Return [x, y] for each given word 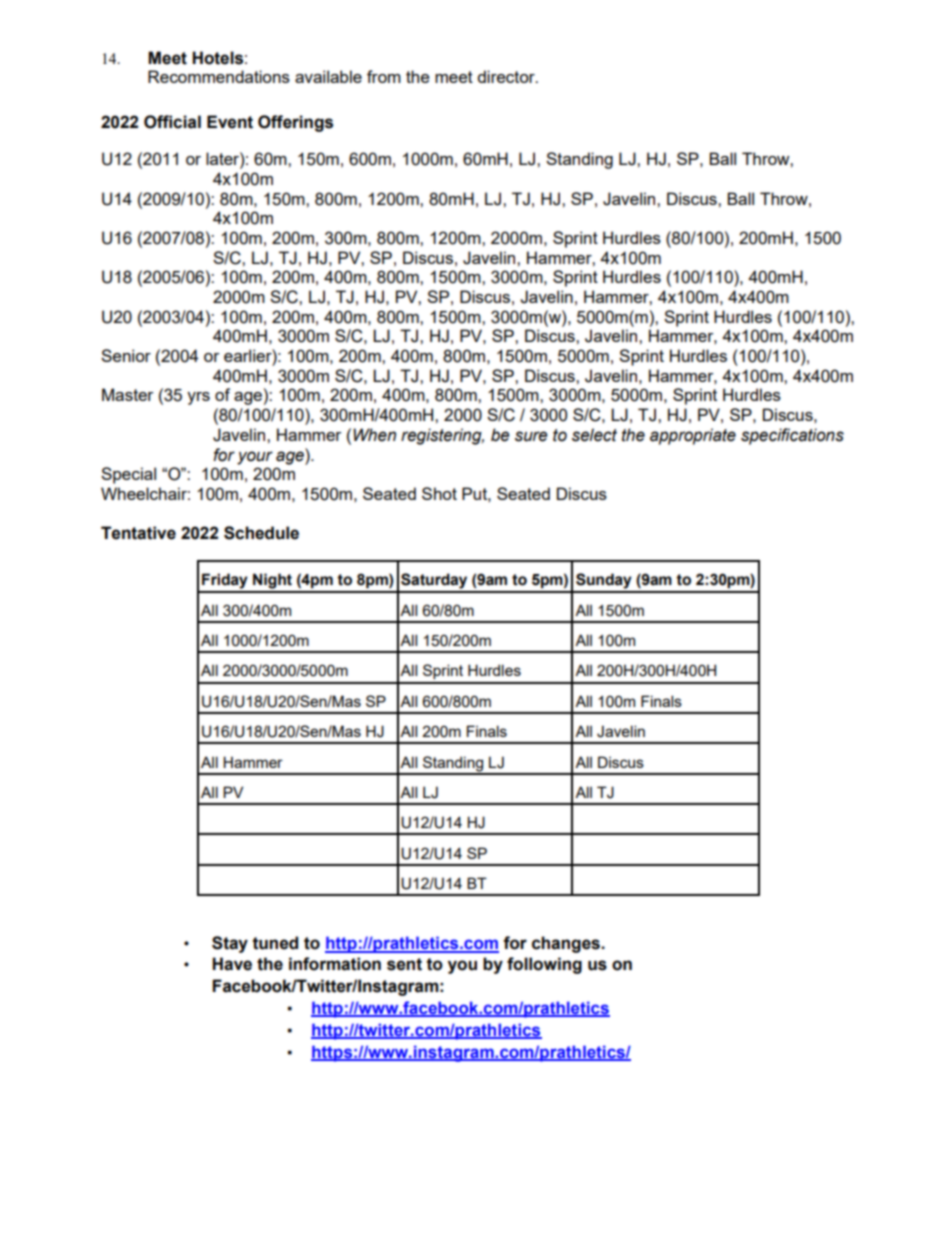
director [507, 76]
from [384, 76]
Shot [439, 493]
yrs [198, 398]
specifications [792, 436]
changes [567, 944]
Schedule [261, 533]
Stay [230, 944]
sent [404, 964]
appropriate [693, 436]
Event [230, 122]
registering [442, 436]
